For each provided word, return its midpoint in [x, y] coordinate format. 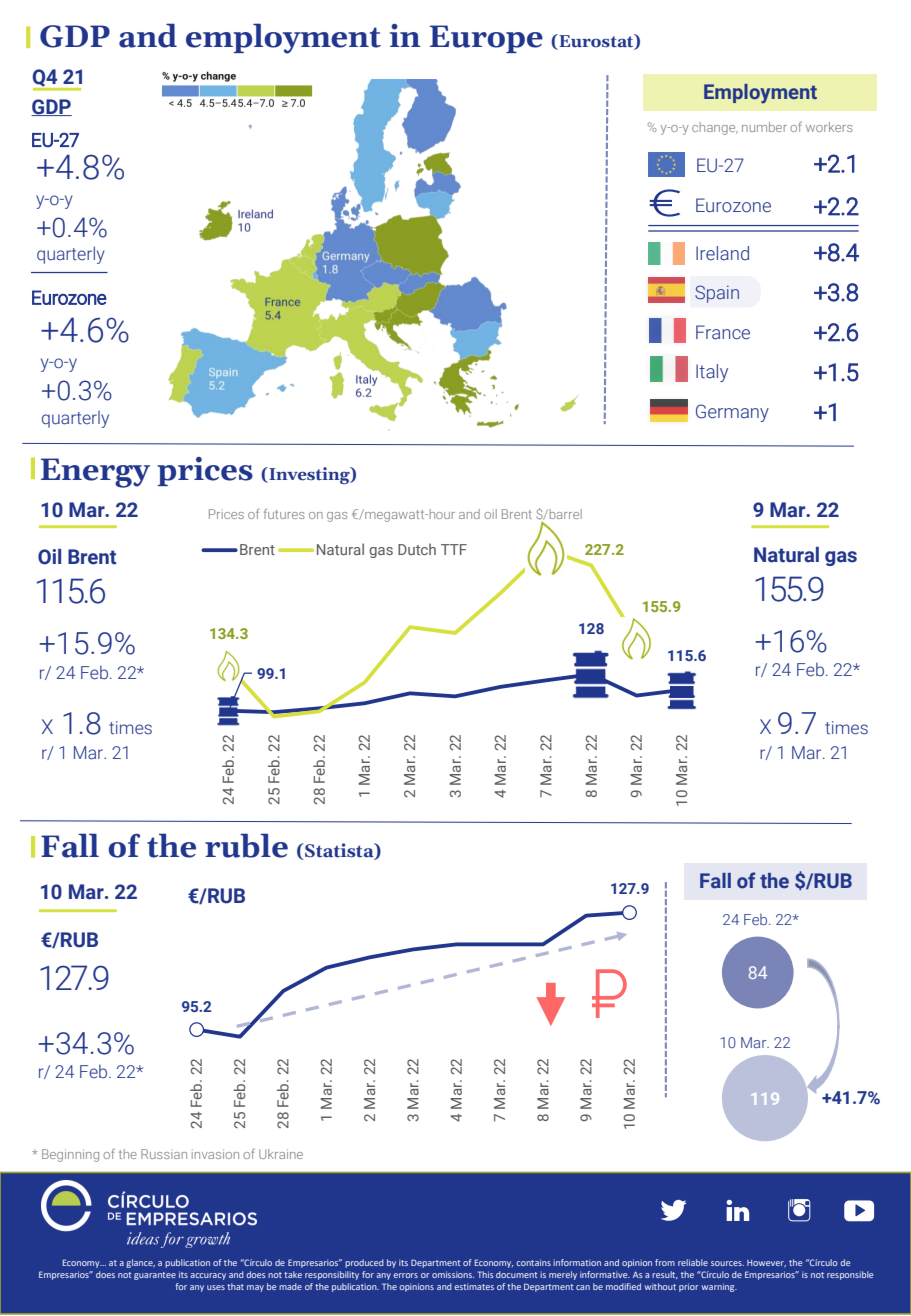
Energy [95, 473]
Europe [486, 39]
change [715, 128]
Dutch [417, 549]
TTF [454, 549]
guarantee [155, 1276]
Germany [732, 413]
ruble [246, 845]
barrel [564, 514]
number [764, 127]
